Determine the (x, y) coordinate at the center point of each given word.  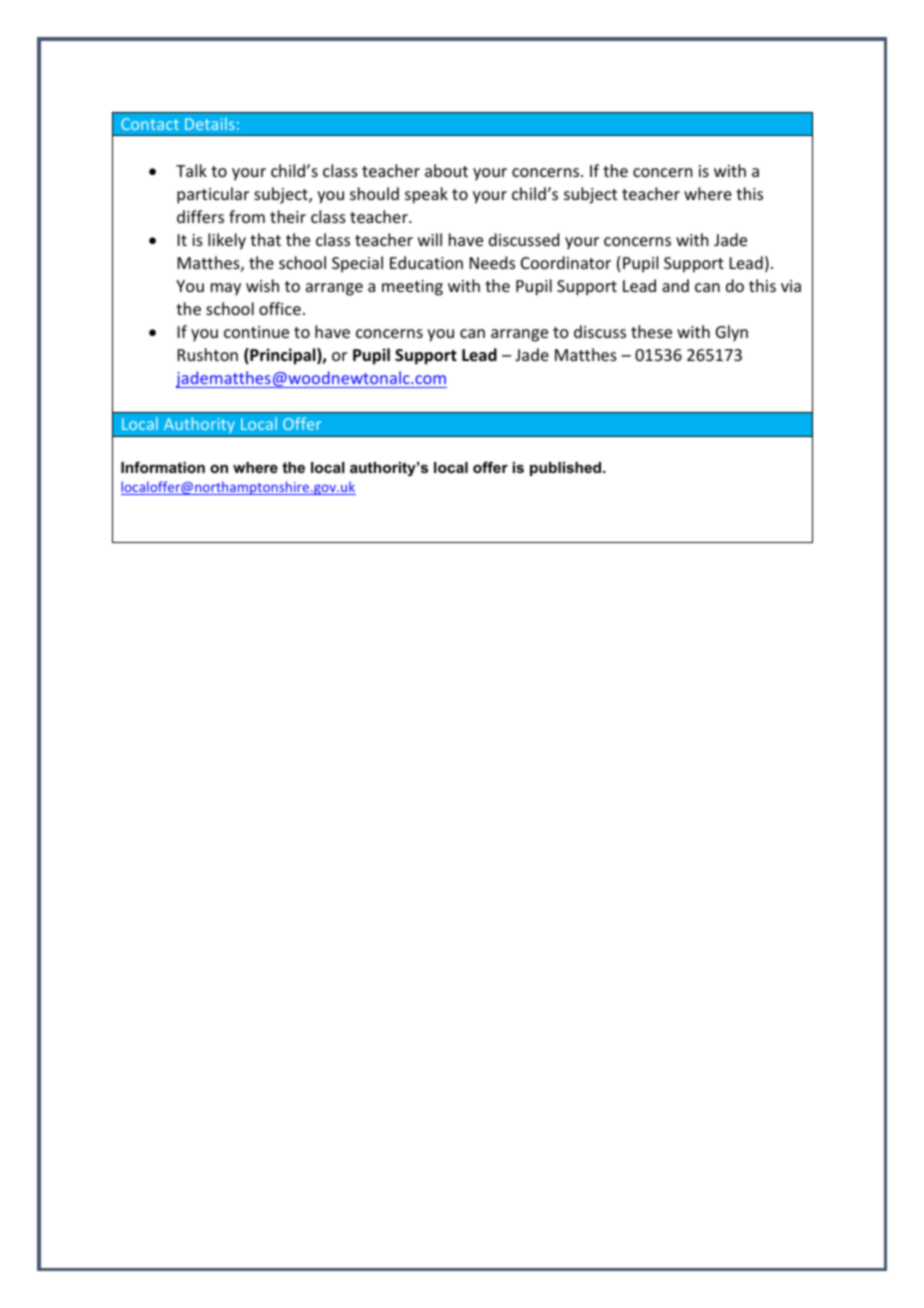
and (675, 285)
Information (163, 467)
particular (213, 195)
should (374, 193)
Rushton (208, 354)
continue (256, 332)
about (446, 170)
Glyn (732, 333)
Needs (492, 262)
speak (426, 195)
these (651, 331)
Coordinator (566, 262)
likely (227, 241)
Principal (283, 356)
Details (210, 123)
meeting (412, 288)
